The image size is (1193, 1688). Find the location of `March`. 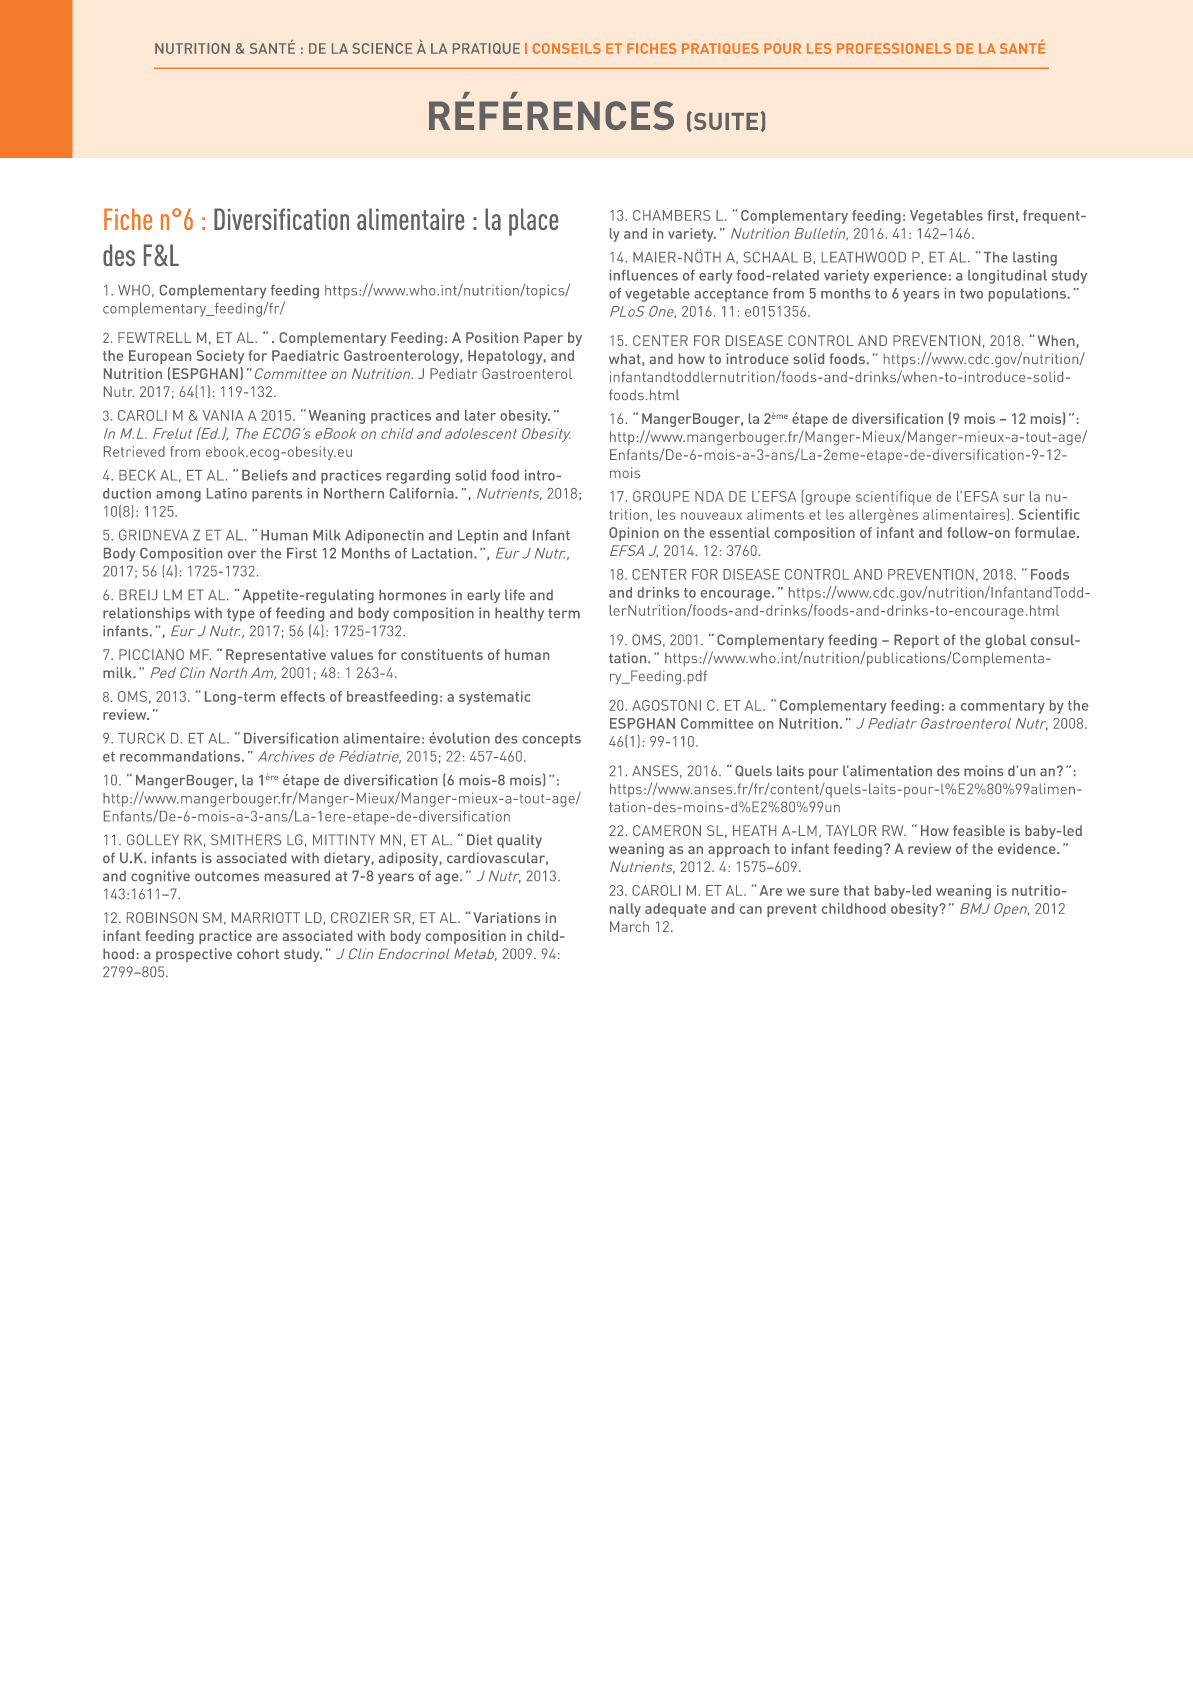

March is located at coordinates (629, 926).
